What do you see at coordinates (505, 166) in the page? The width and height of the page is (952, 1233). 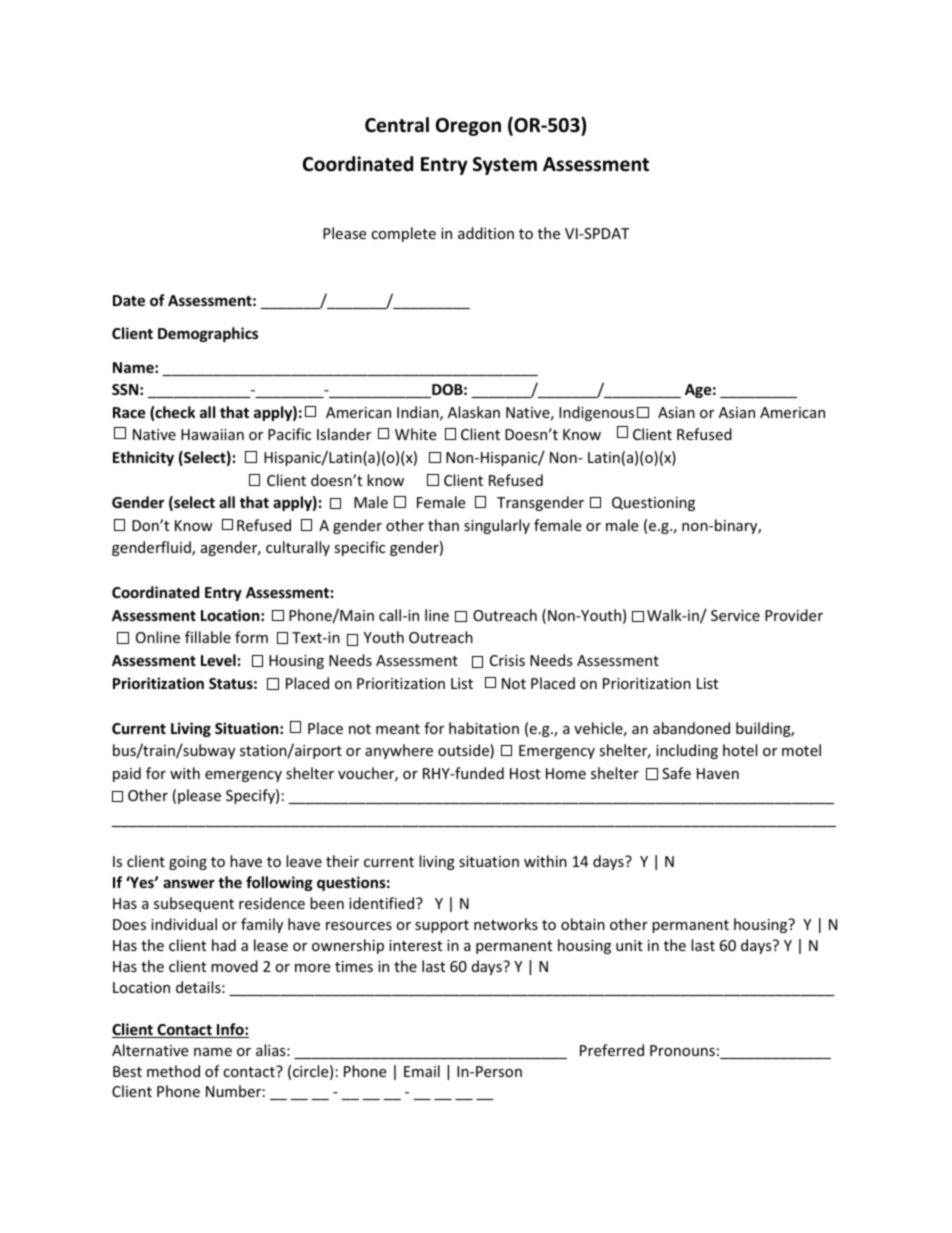 I see `System` at bounding box center [505, 166].
